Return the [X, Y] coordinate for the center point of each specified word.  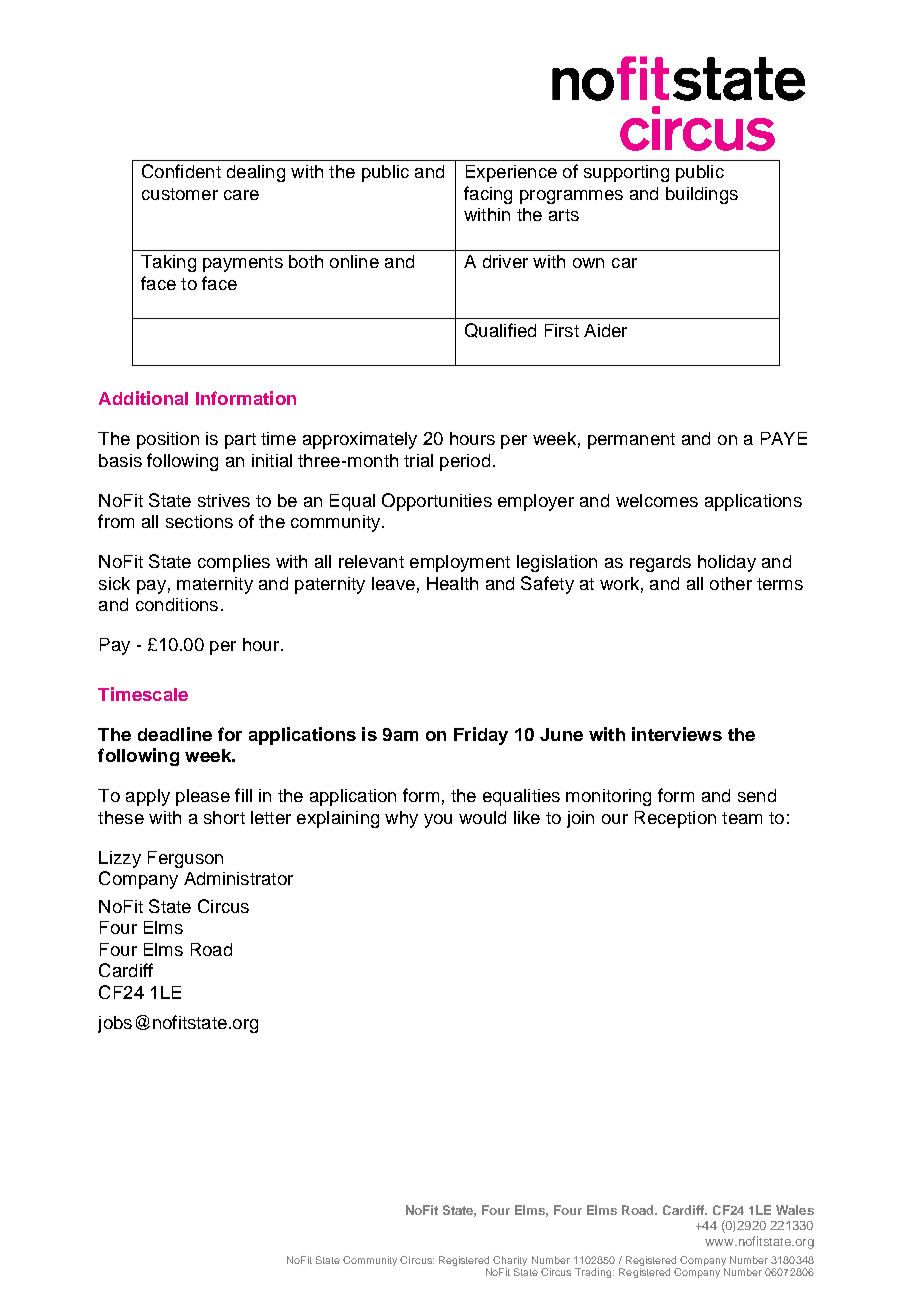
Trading [594, 1273]
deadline [175, 734]
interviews [677, 734]
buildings [702, 195]
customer [180, 194]
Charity [510, 1262]
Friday [481, 736]
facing [488, 195]
